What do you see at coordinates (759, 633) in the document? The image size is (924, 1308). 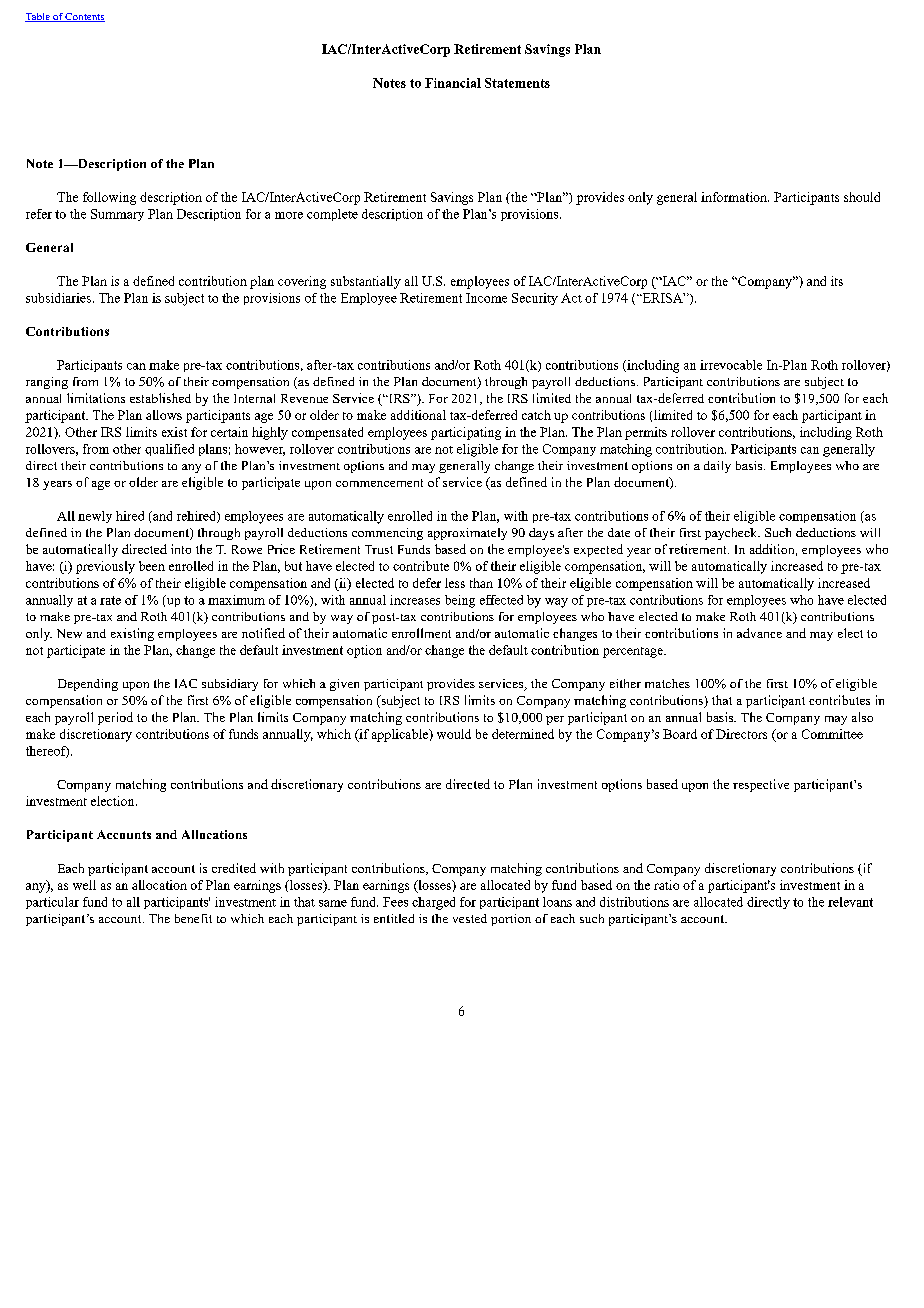 I see `advance` at bounding box center [759, 633].
